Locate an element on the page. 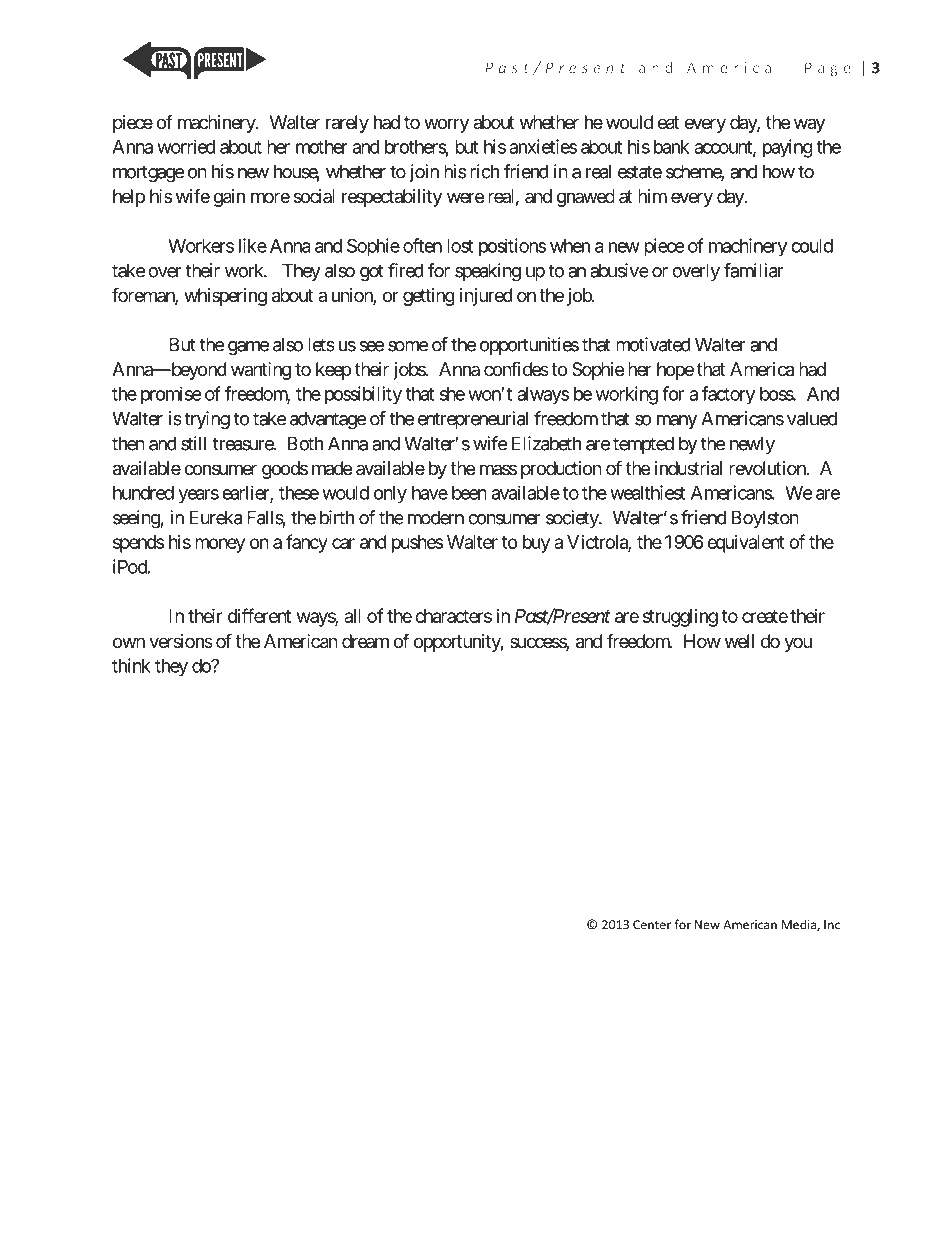  rich is located at coordinates (484, 171).
